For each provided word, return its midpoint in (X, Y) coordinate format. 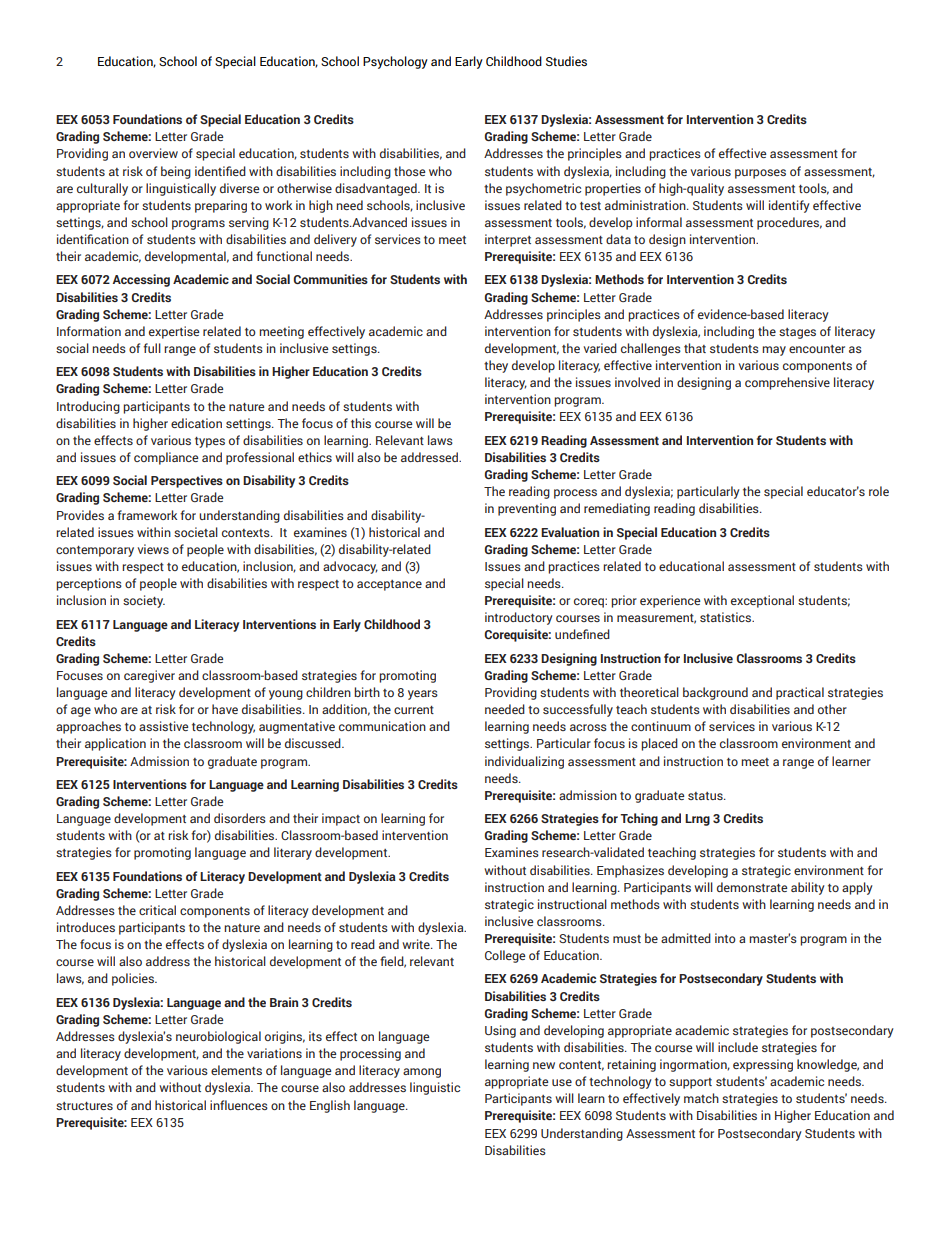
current (414, 710)
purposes (760, 174)
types (210, 442)
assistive (163, 726)
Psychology (395, 62)
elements (236, 1070)
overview (153, 153)
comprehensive (787, 383)
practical (800, 693)
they (496, 366)
